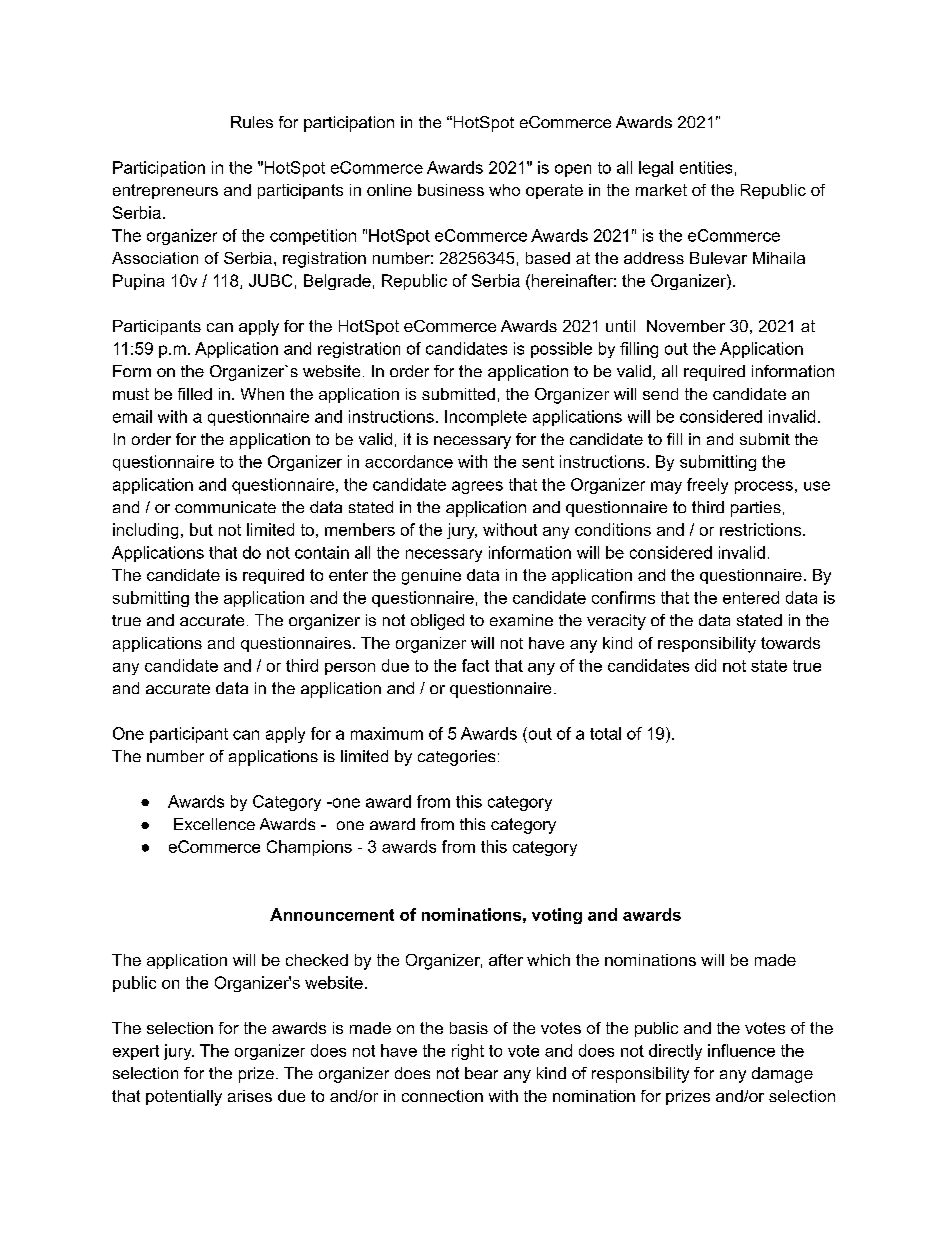 This screenshot has height=1233, width=952. Describe the element at coordinates (481, 1073) in the screenshot. I see `bear` at that location.
